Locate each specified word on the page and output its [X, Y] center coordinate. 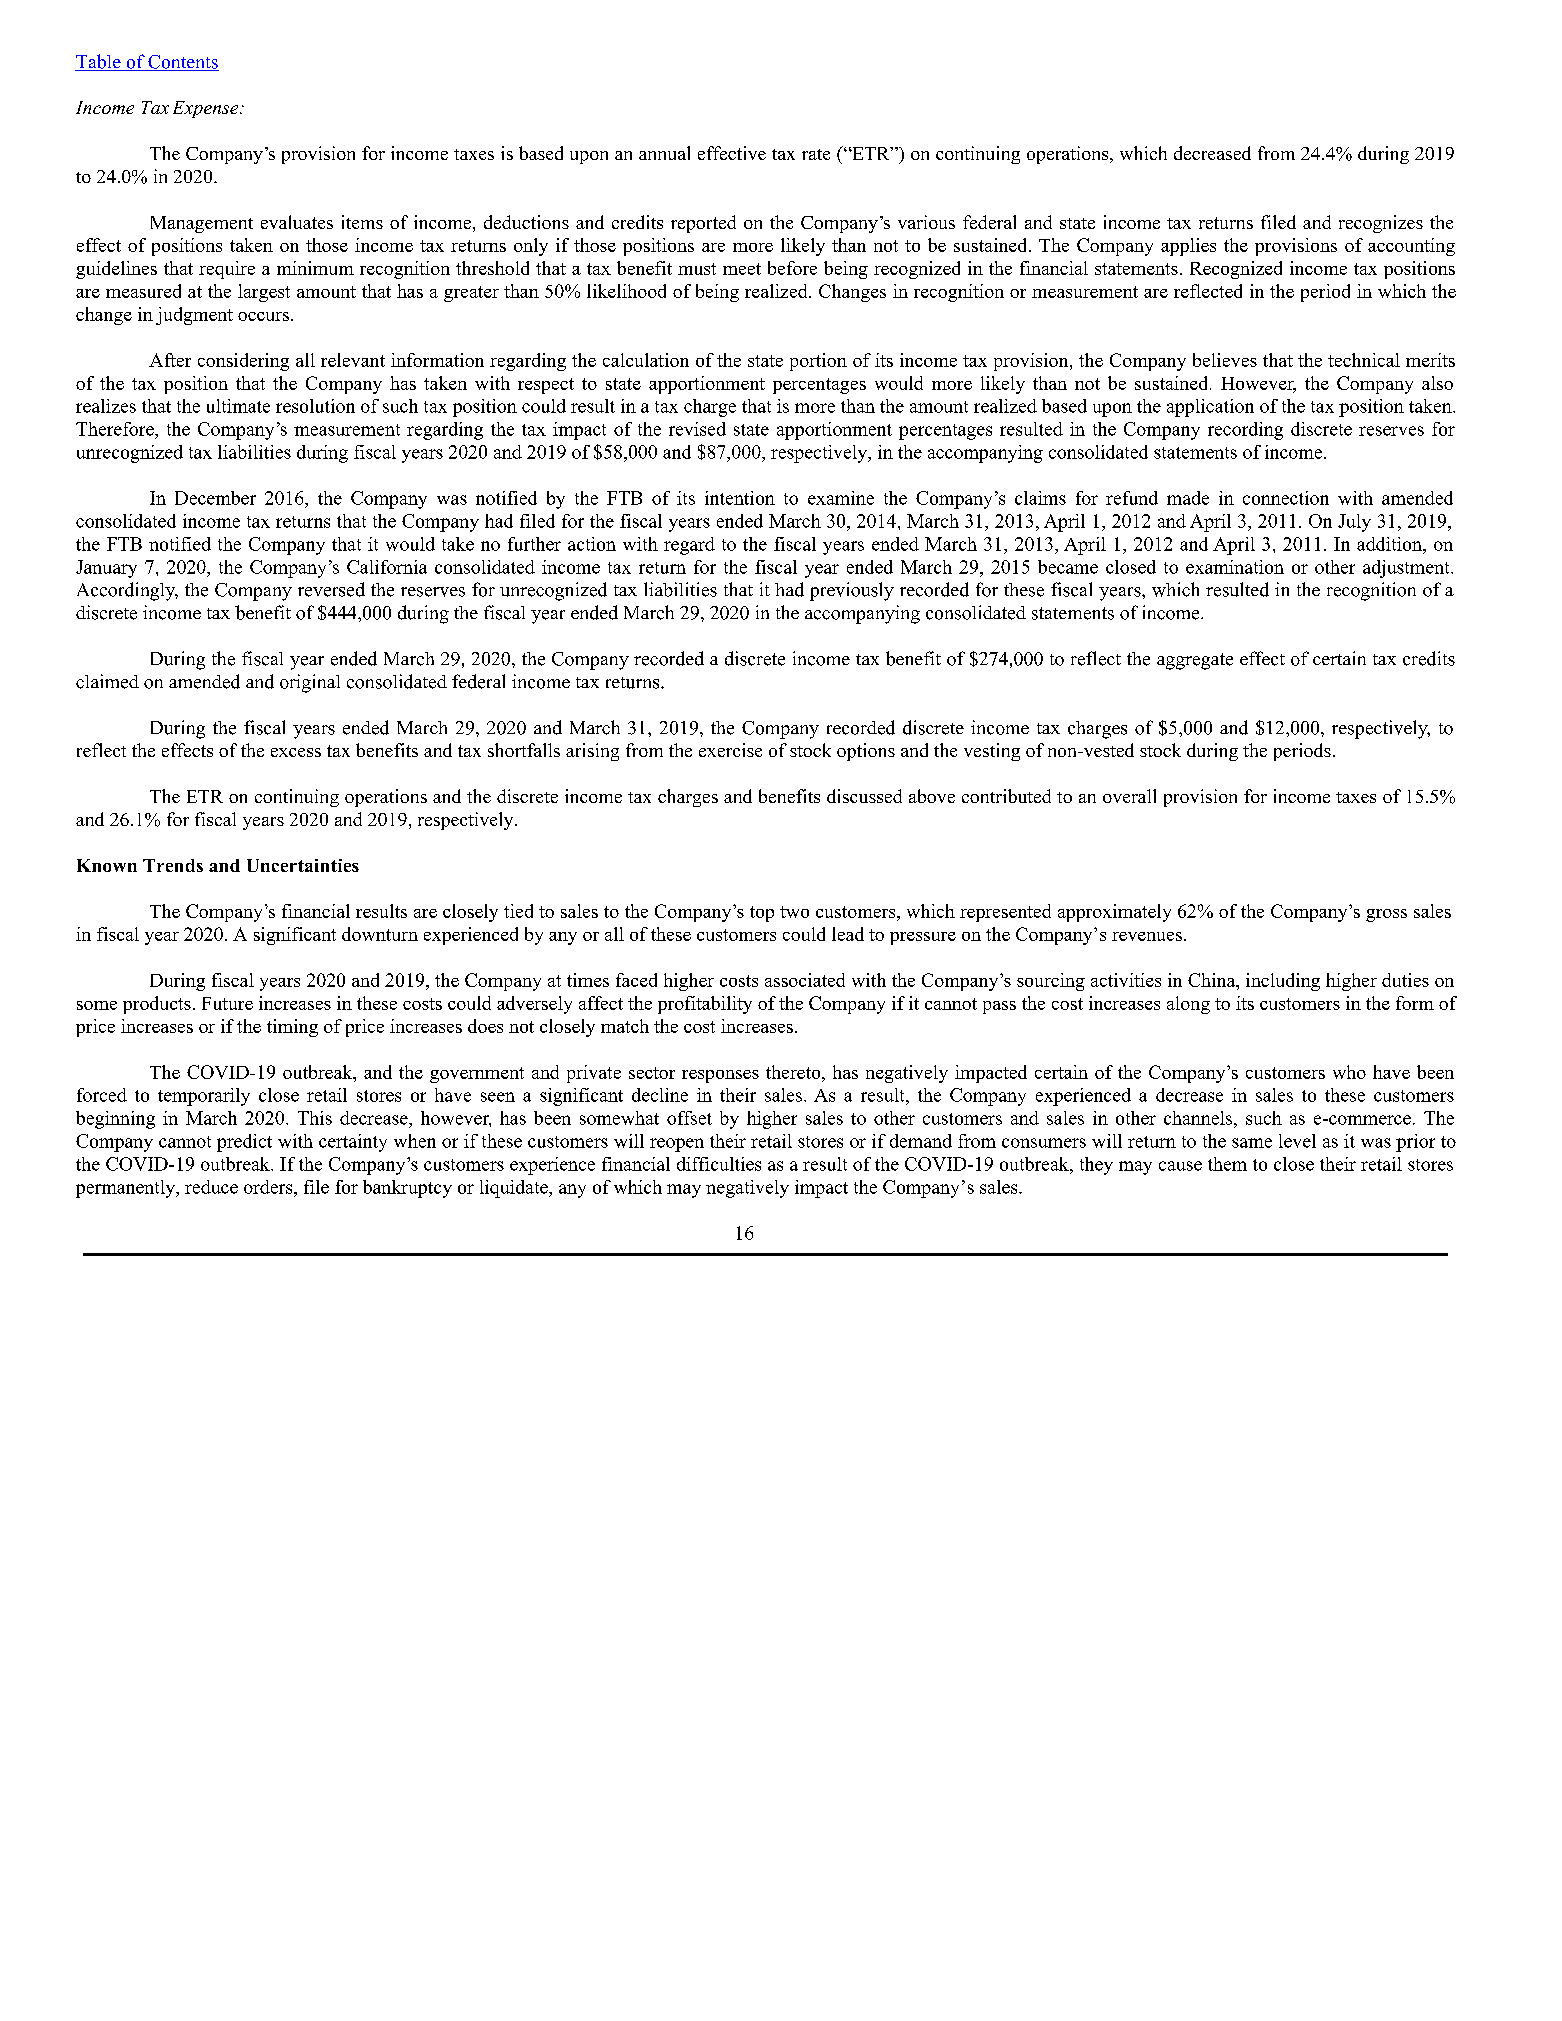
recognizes [1381, 224]
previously [852, 591]
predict [244, 1143]
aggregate [1195, 661]
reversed [331, 589]
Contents [182, 63]
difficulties [719, 1164]
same [1252, 1143]
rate [816, 154]
